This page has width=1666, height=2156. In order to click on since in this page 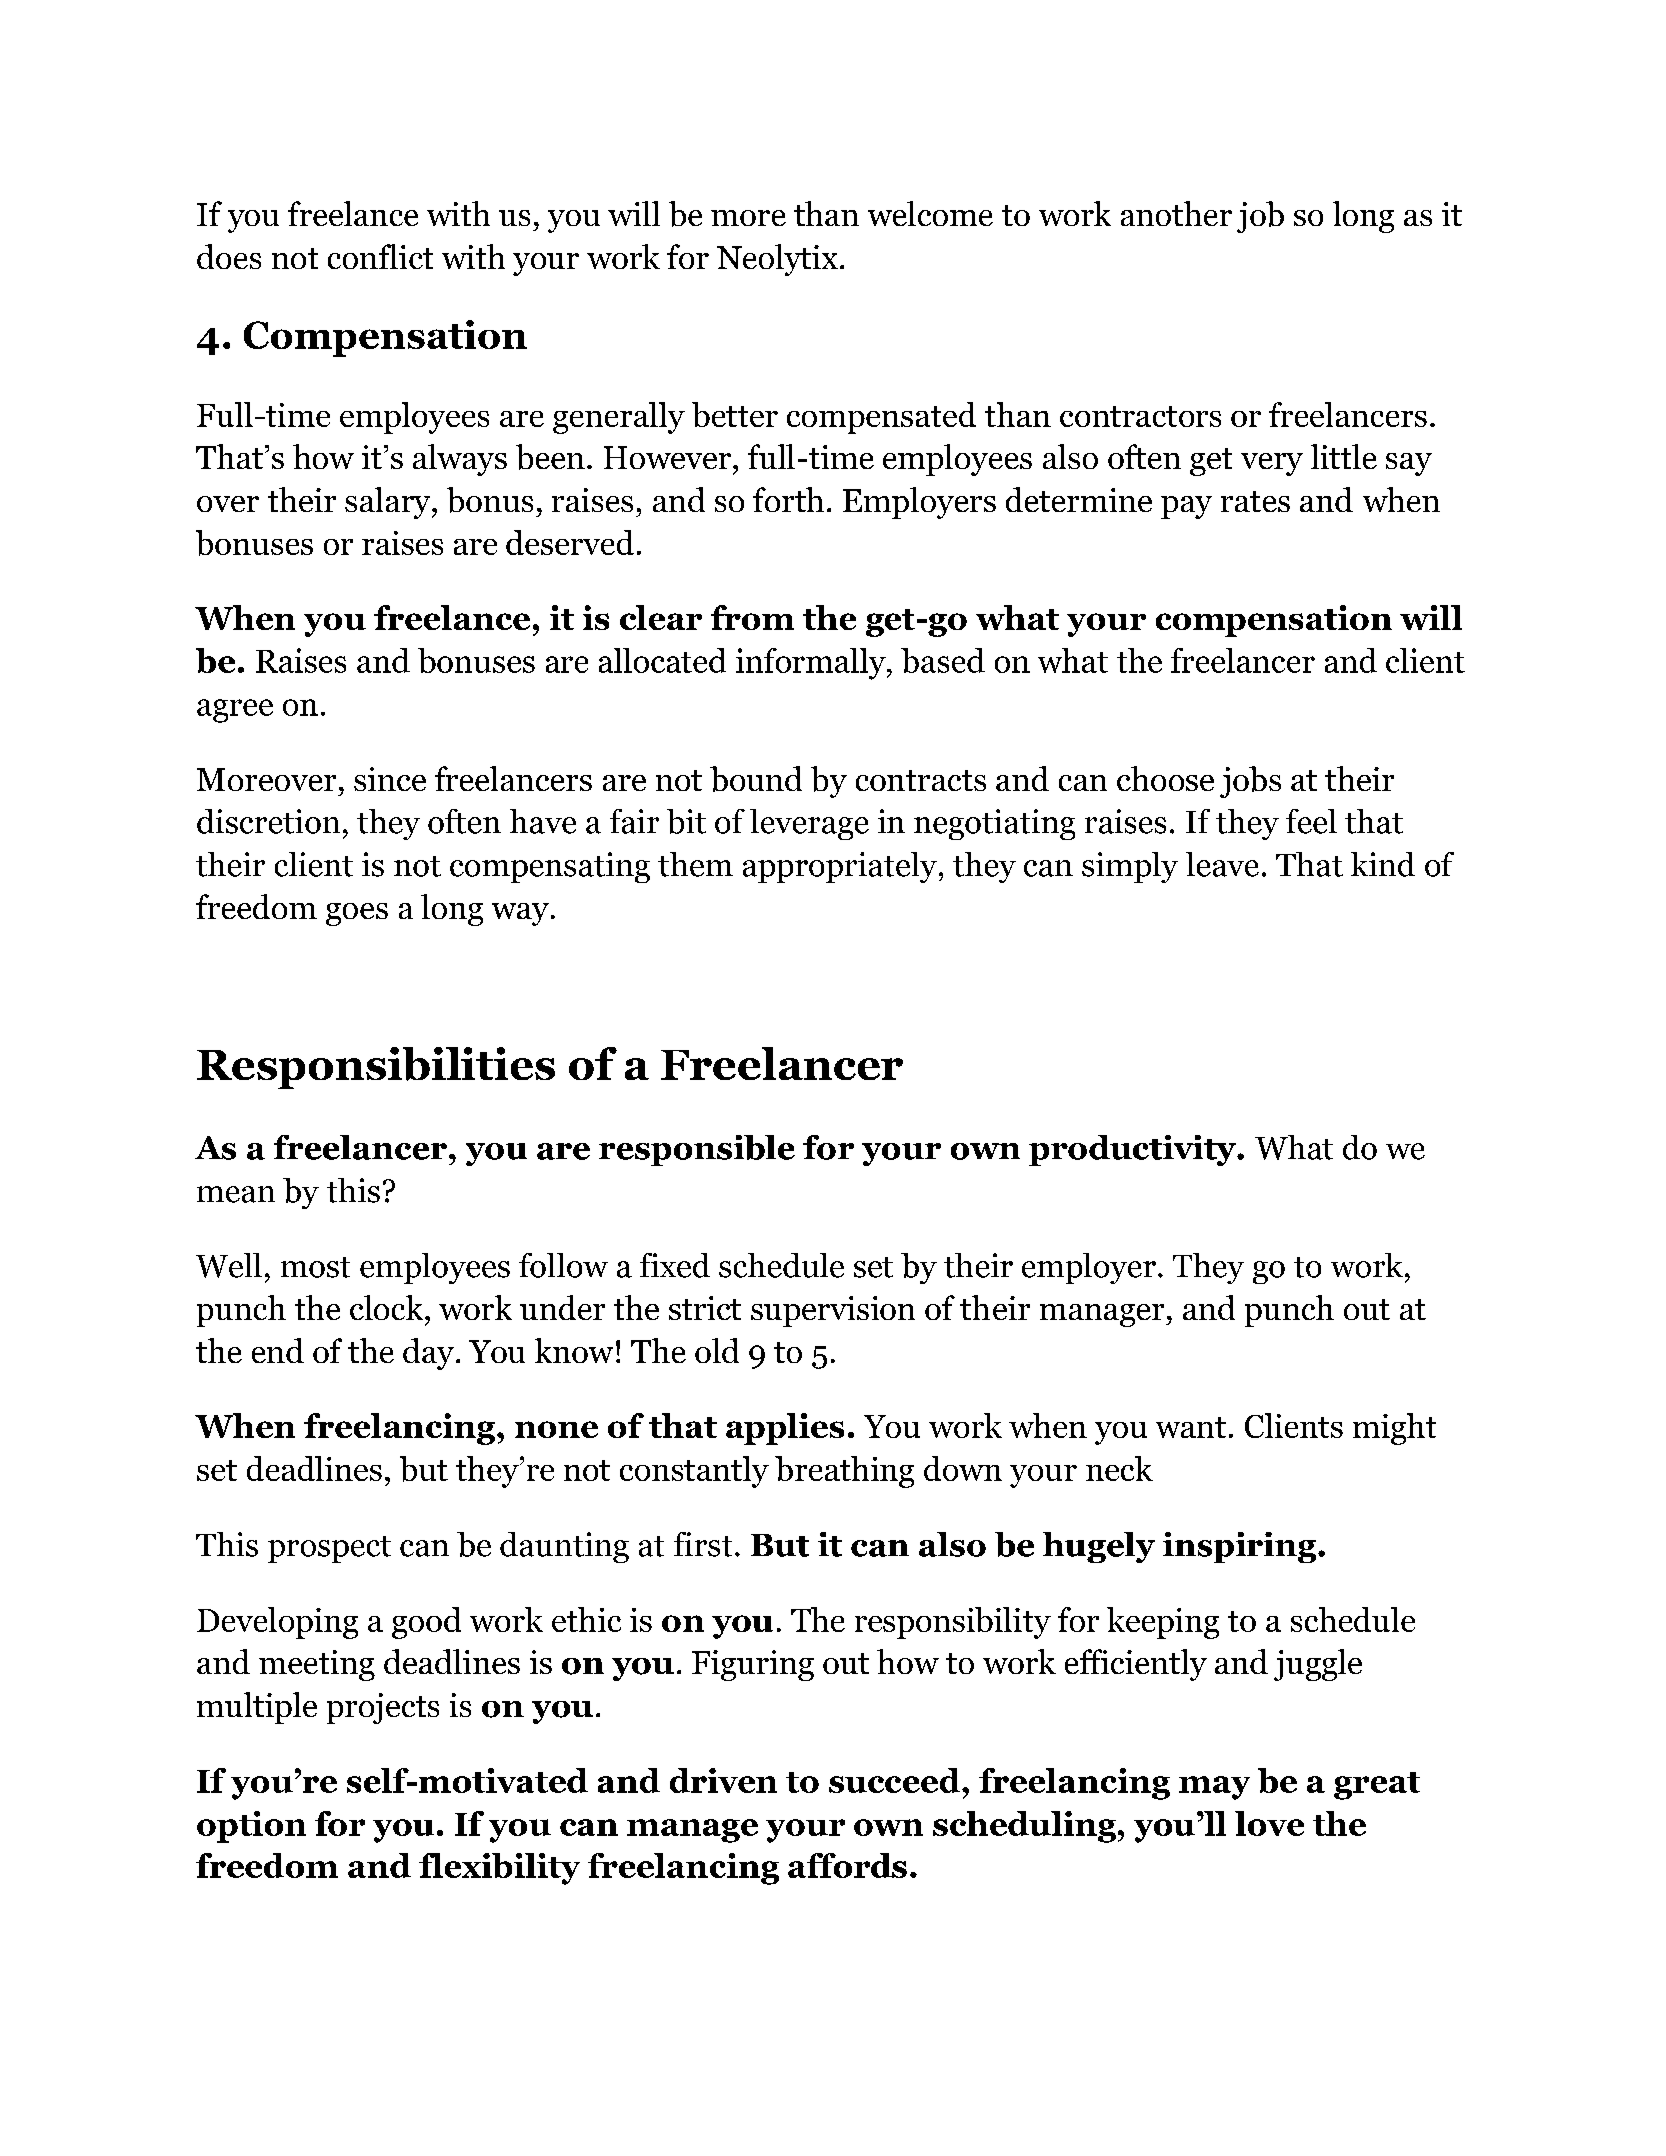, I will do `click(390, 779)`.
